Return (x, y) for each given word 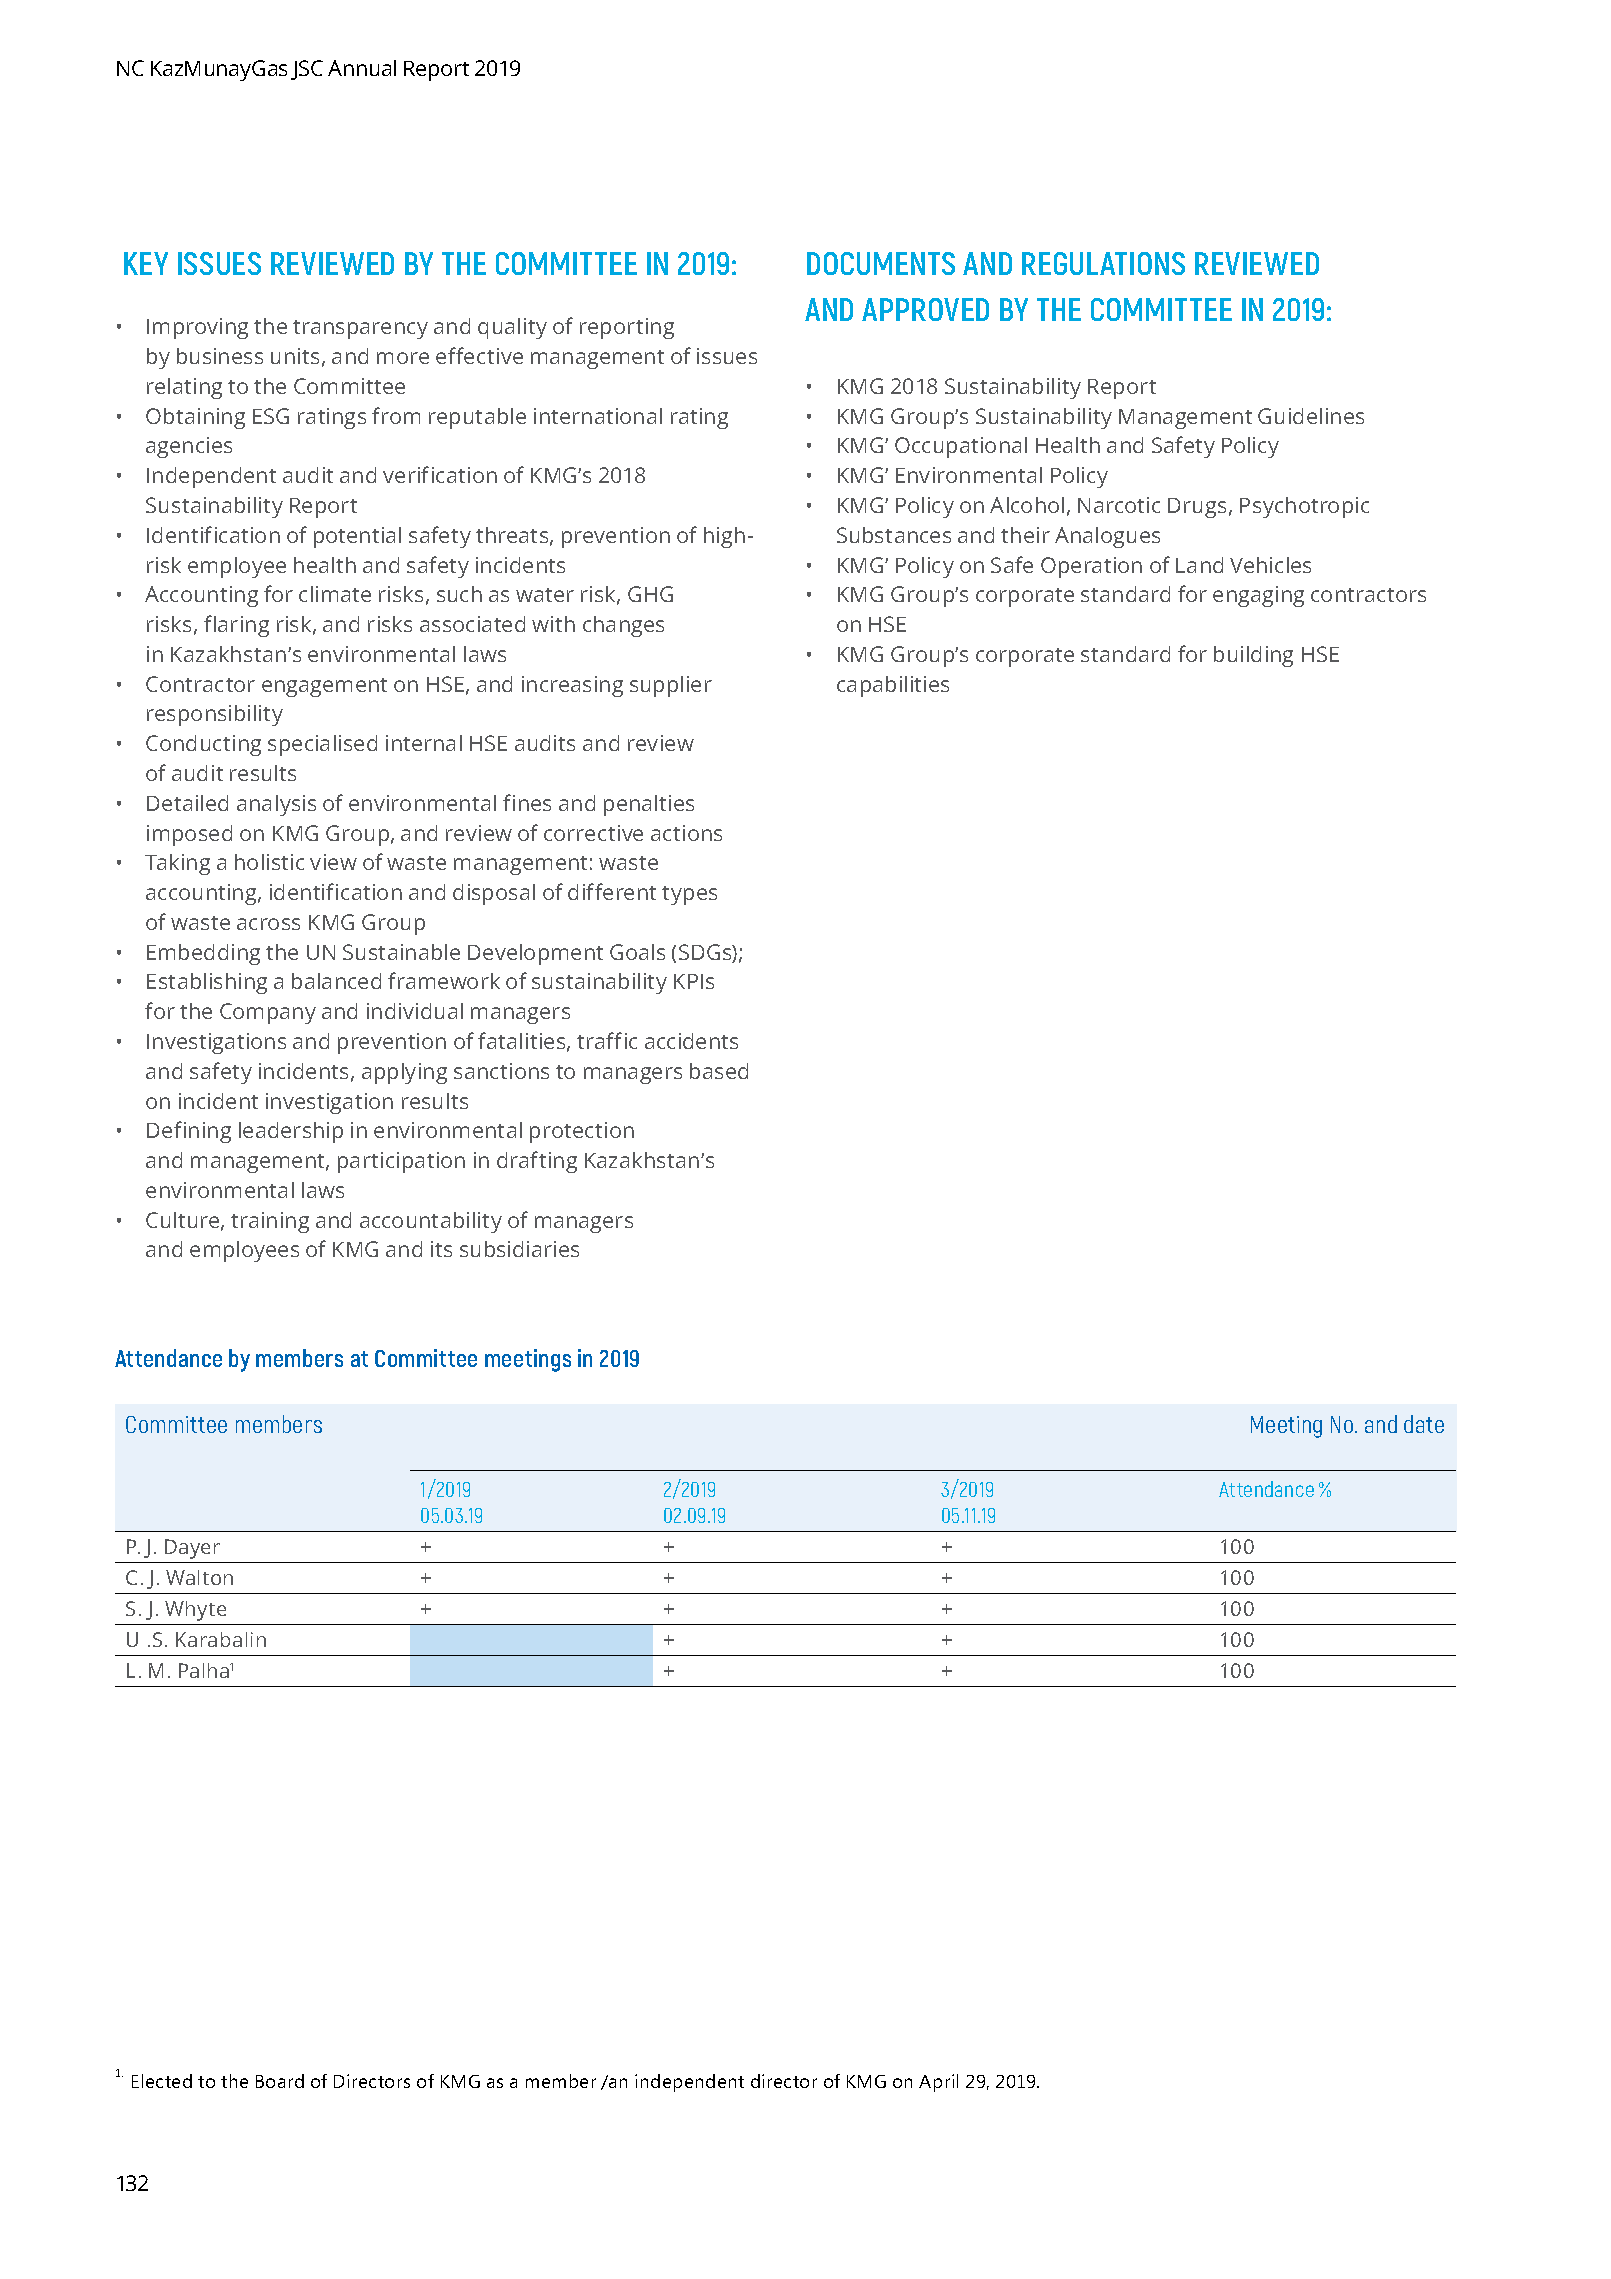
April (938, 2083)
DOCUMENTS (881, 263)
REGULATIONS (1103, 263)
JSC (307, 70)
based (719, 1071)
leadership (291, 1132)
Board (280, 2081)
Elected (162, 2081)
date (1424, 1424)
